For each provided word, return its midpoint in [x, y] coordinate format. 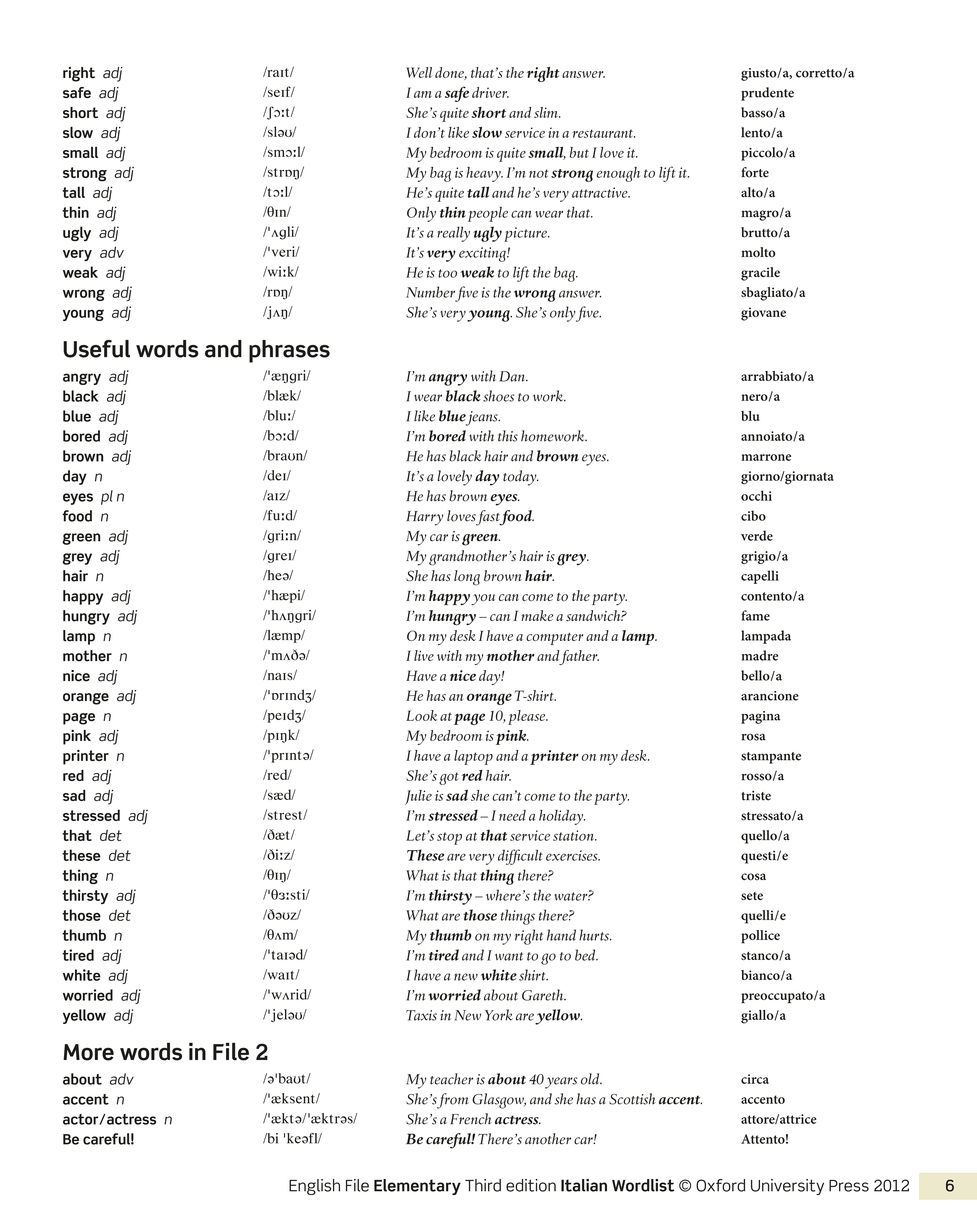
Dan [513, 376]
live [424, 655]
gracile [760, 274]
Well [419, 72]
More [88, 1052]
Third [483, 1185]
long [467, 578]
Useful [96, 349]
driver [490, 92]
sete [752, 896]
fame [755, 615]
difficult [520, 857]
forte [755, 172]
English [314, 1187]
